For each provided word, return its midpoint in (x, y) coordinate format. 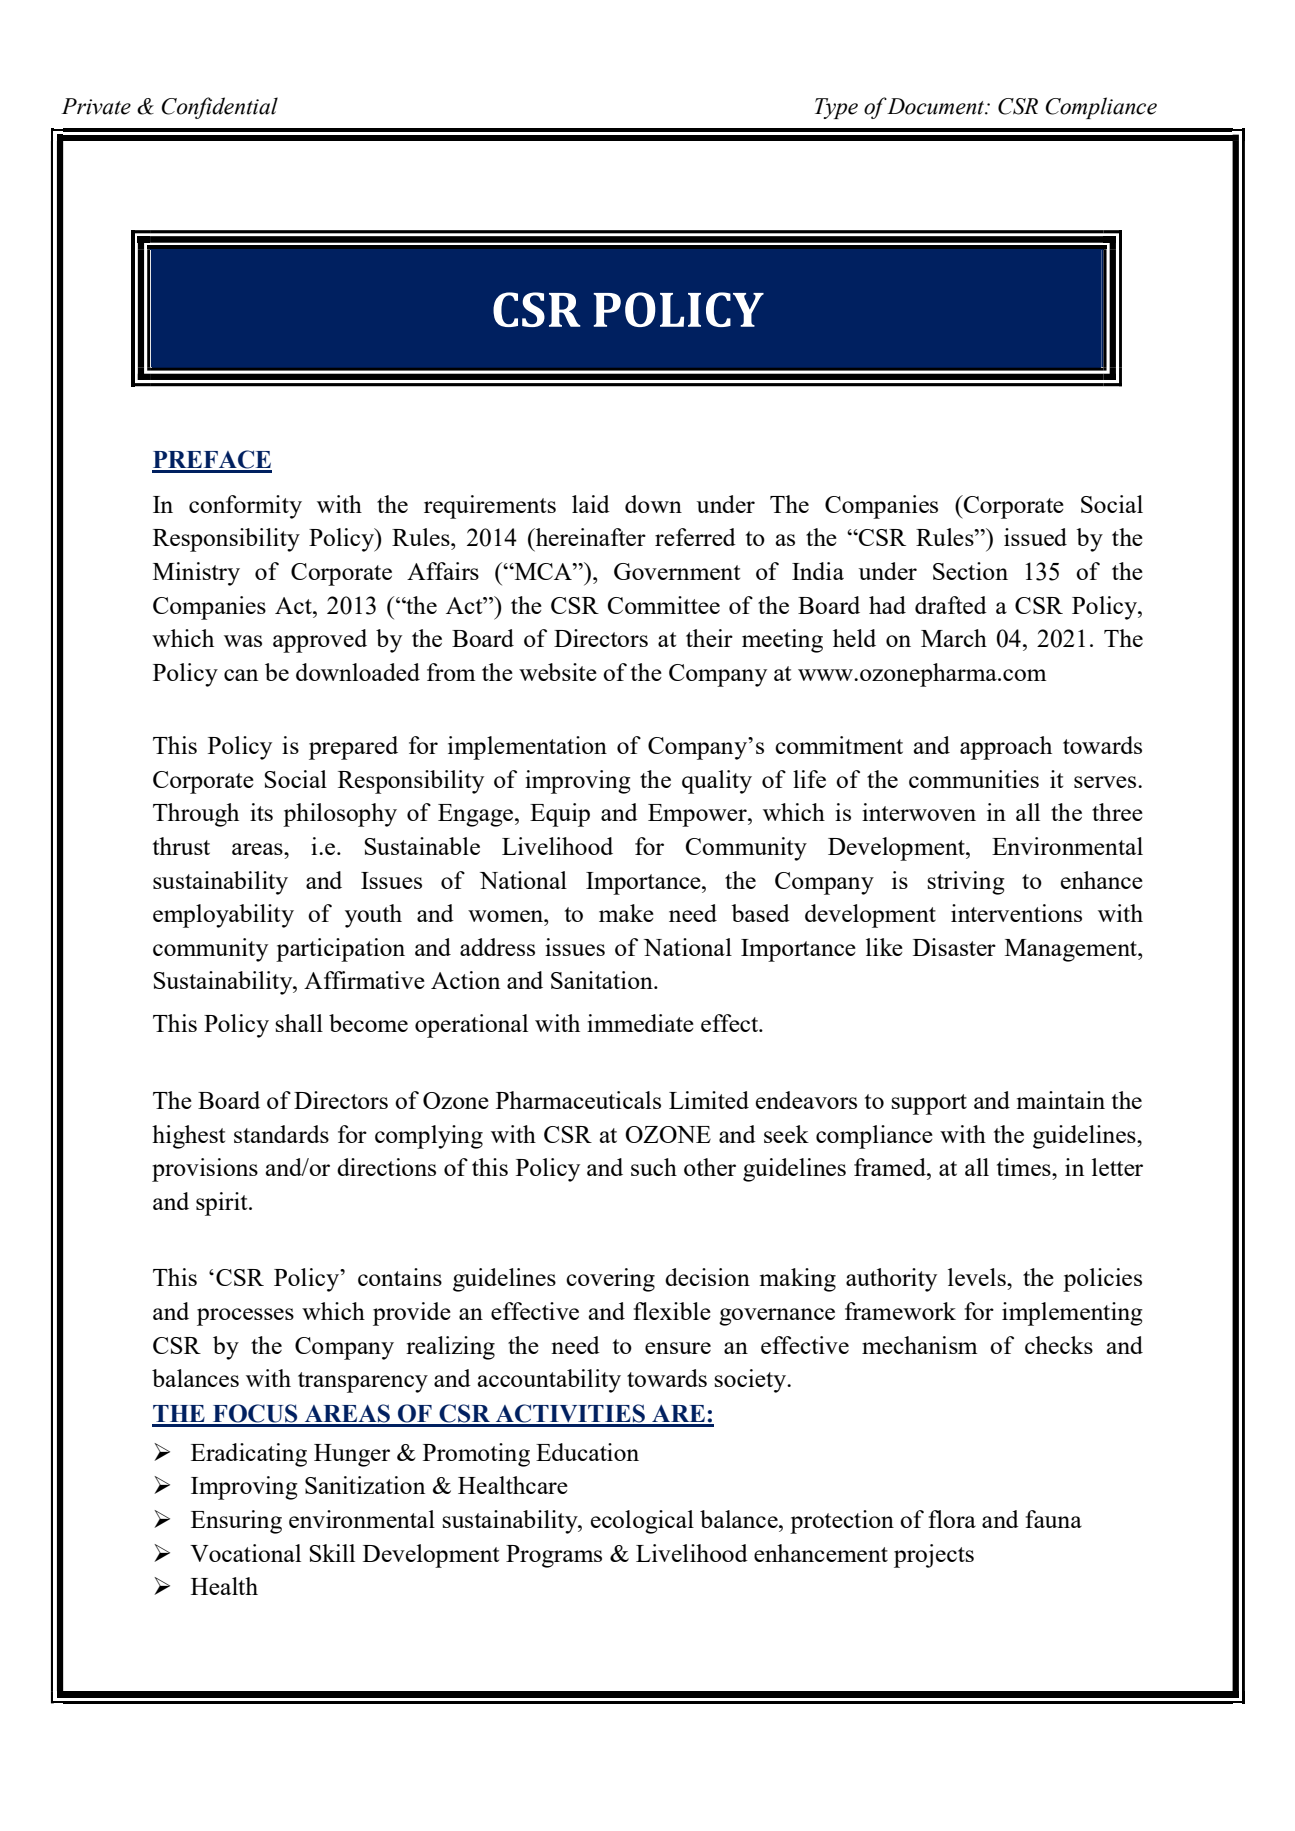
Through (196, 815)
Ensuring (236, 1522)
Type (836, 108)
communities (974, 779)
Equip (560, 815)
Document (936, 106)
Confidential (219, 108)
